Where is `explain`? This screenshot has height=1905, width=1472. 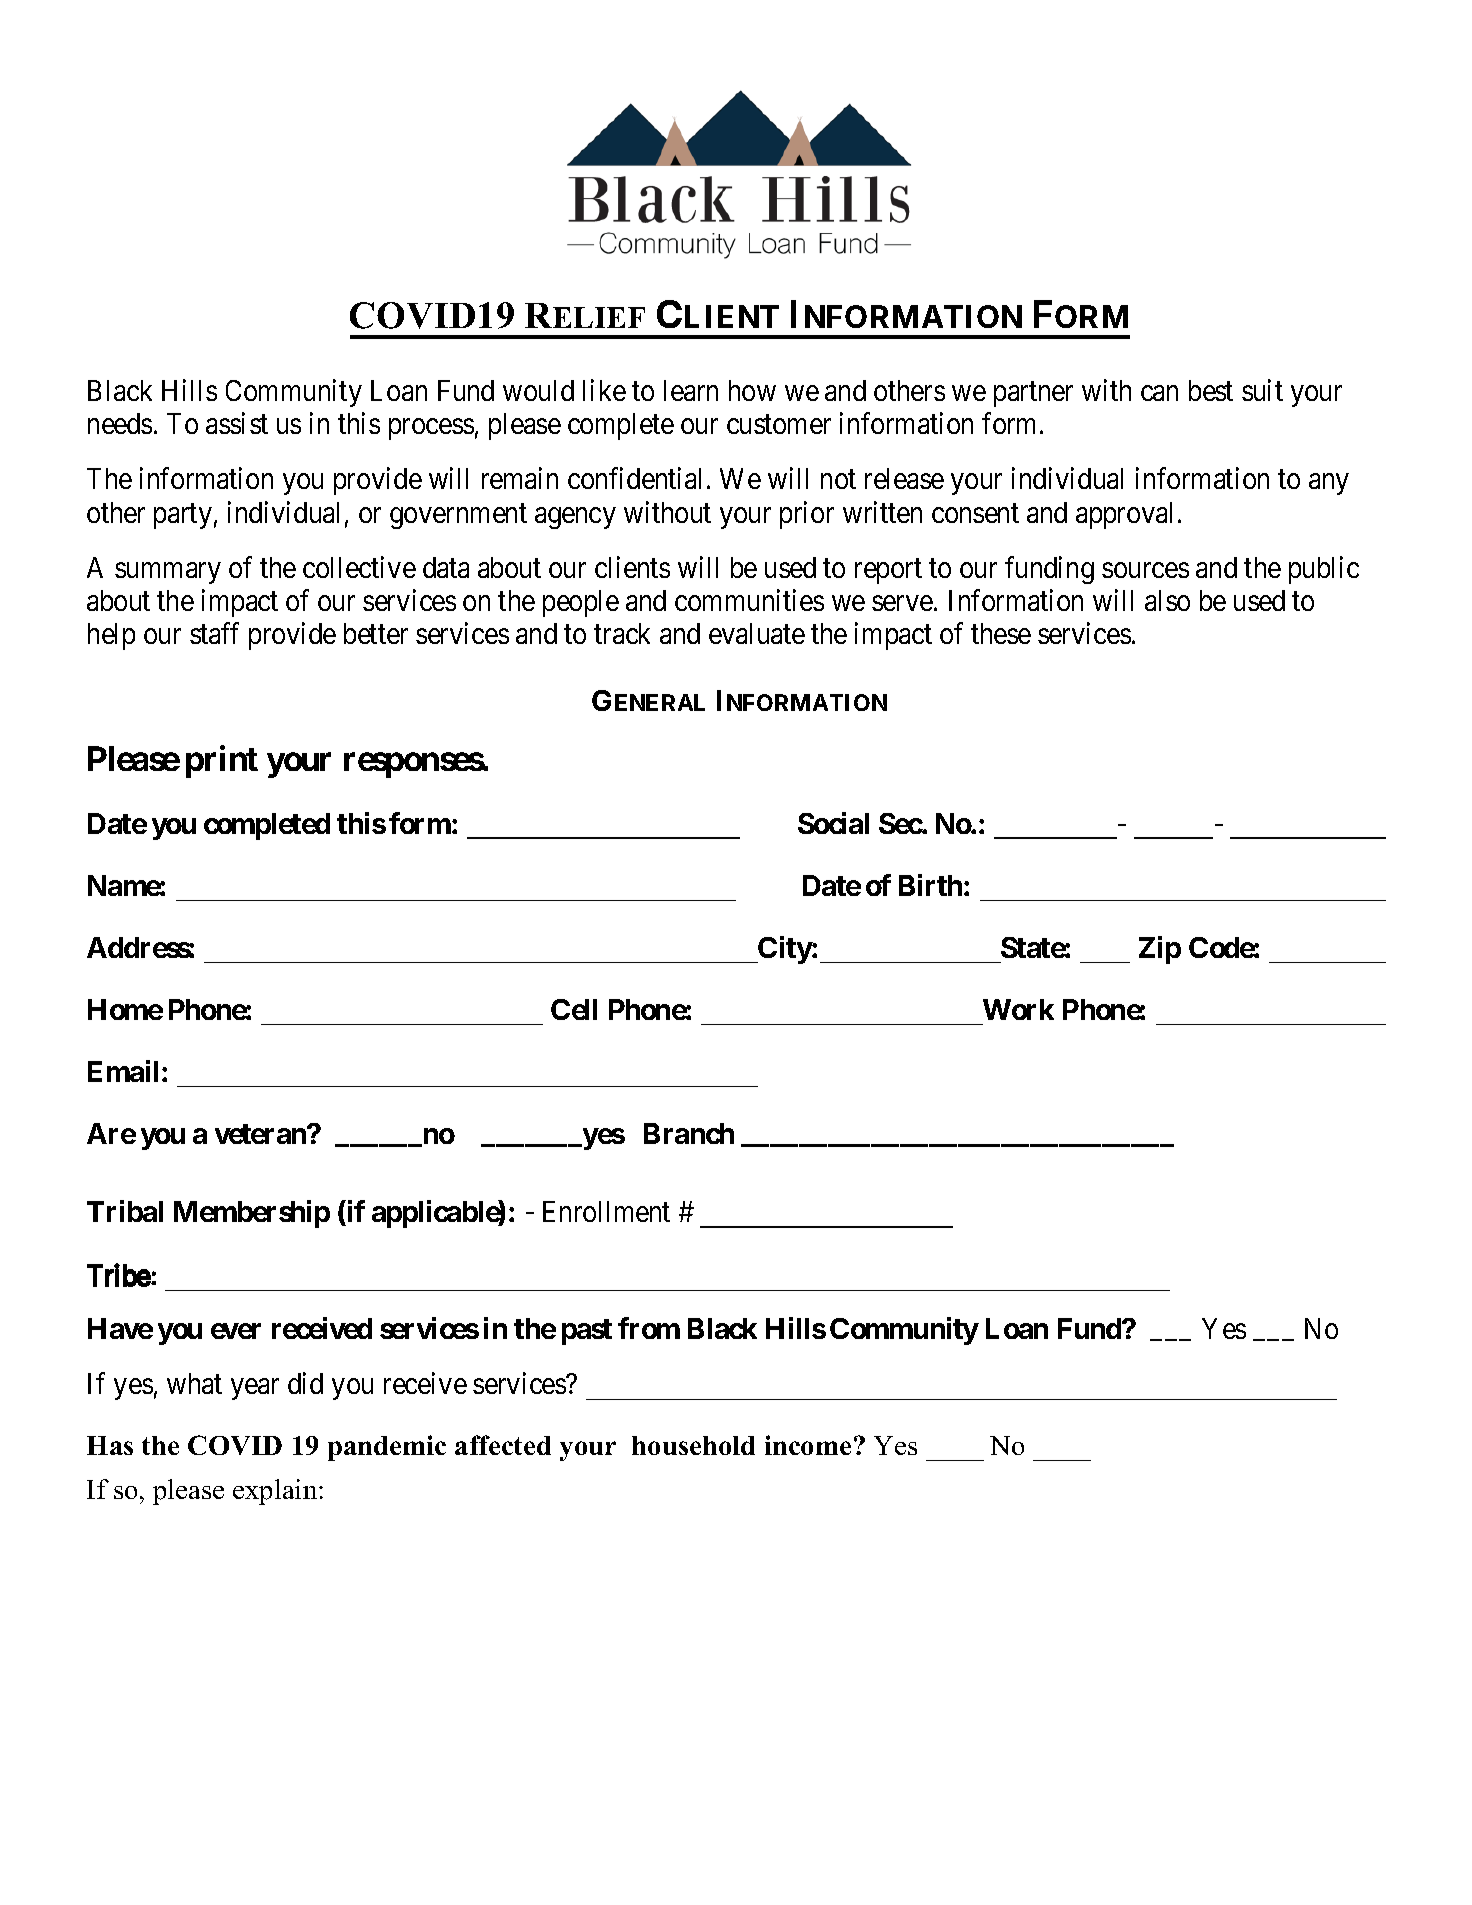
explain is located at coordinates (276, 1492).
